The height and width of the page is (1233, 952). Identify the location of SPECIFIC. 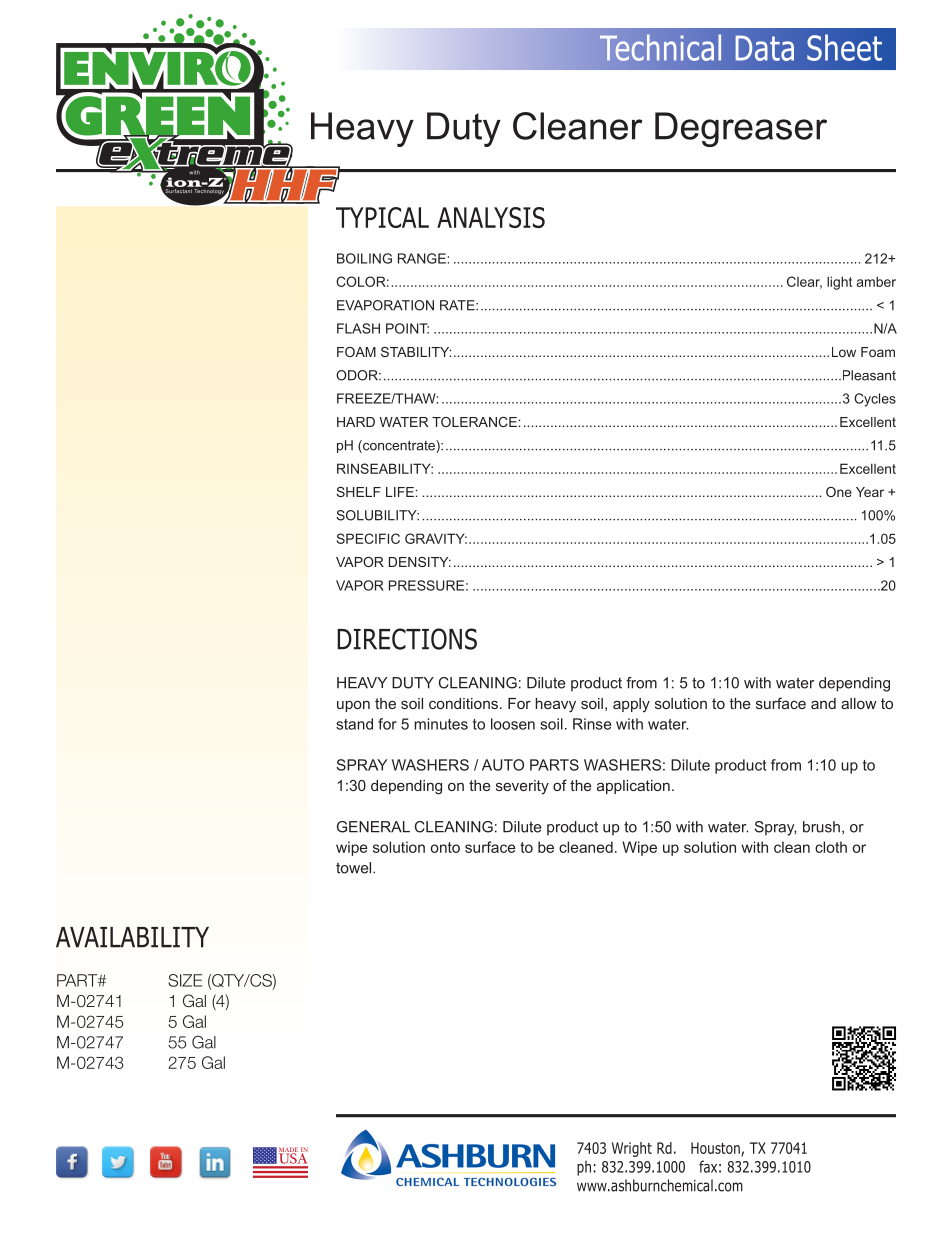
(368, 538).
